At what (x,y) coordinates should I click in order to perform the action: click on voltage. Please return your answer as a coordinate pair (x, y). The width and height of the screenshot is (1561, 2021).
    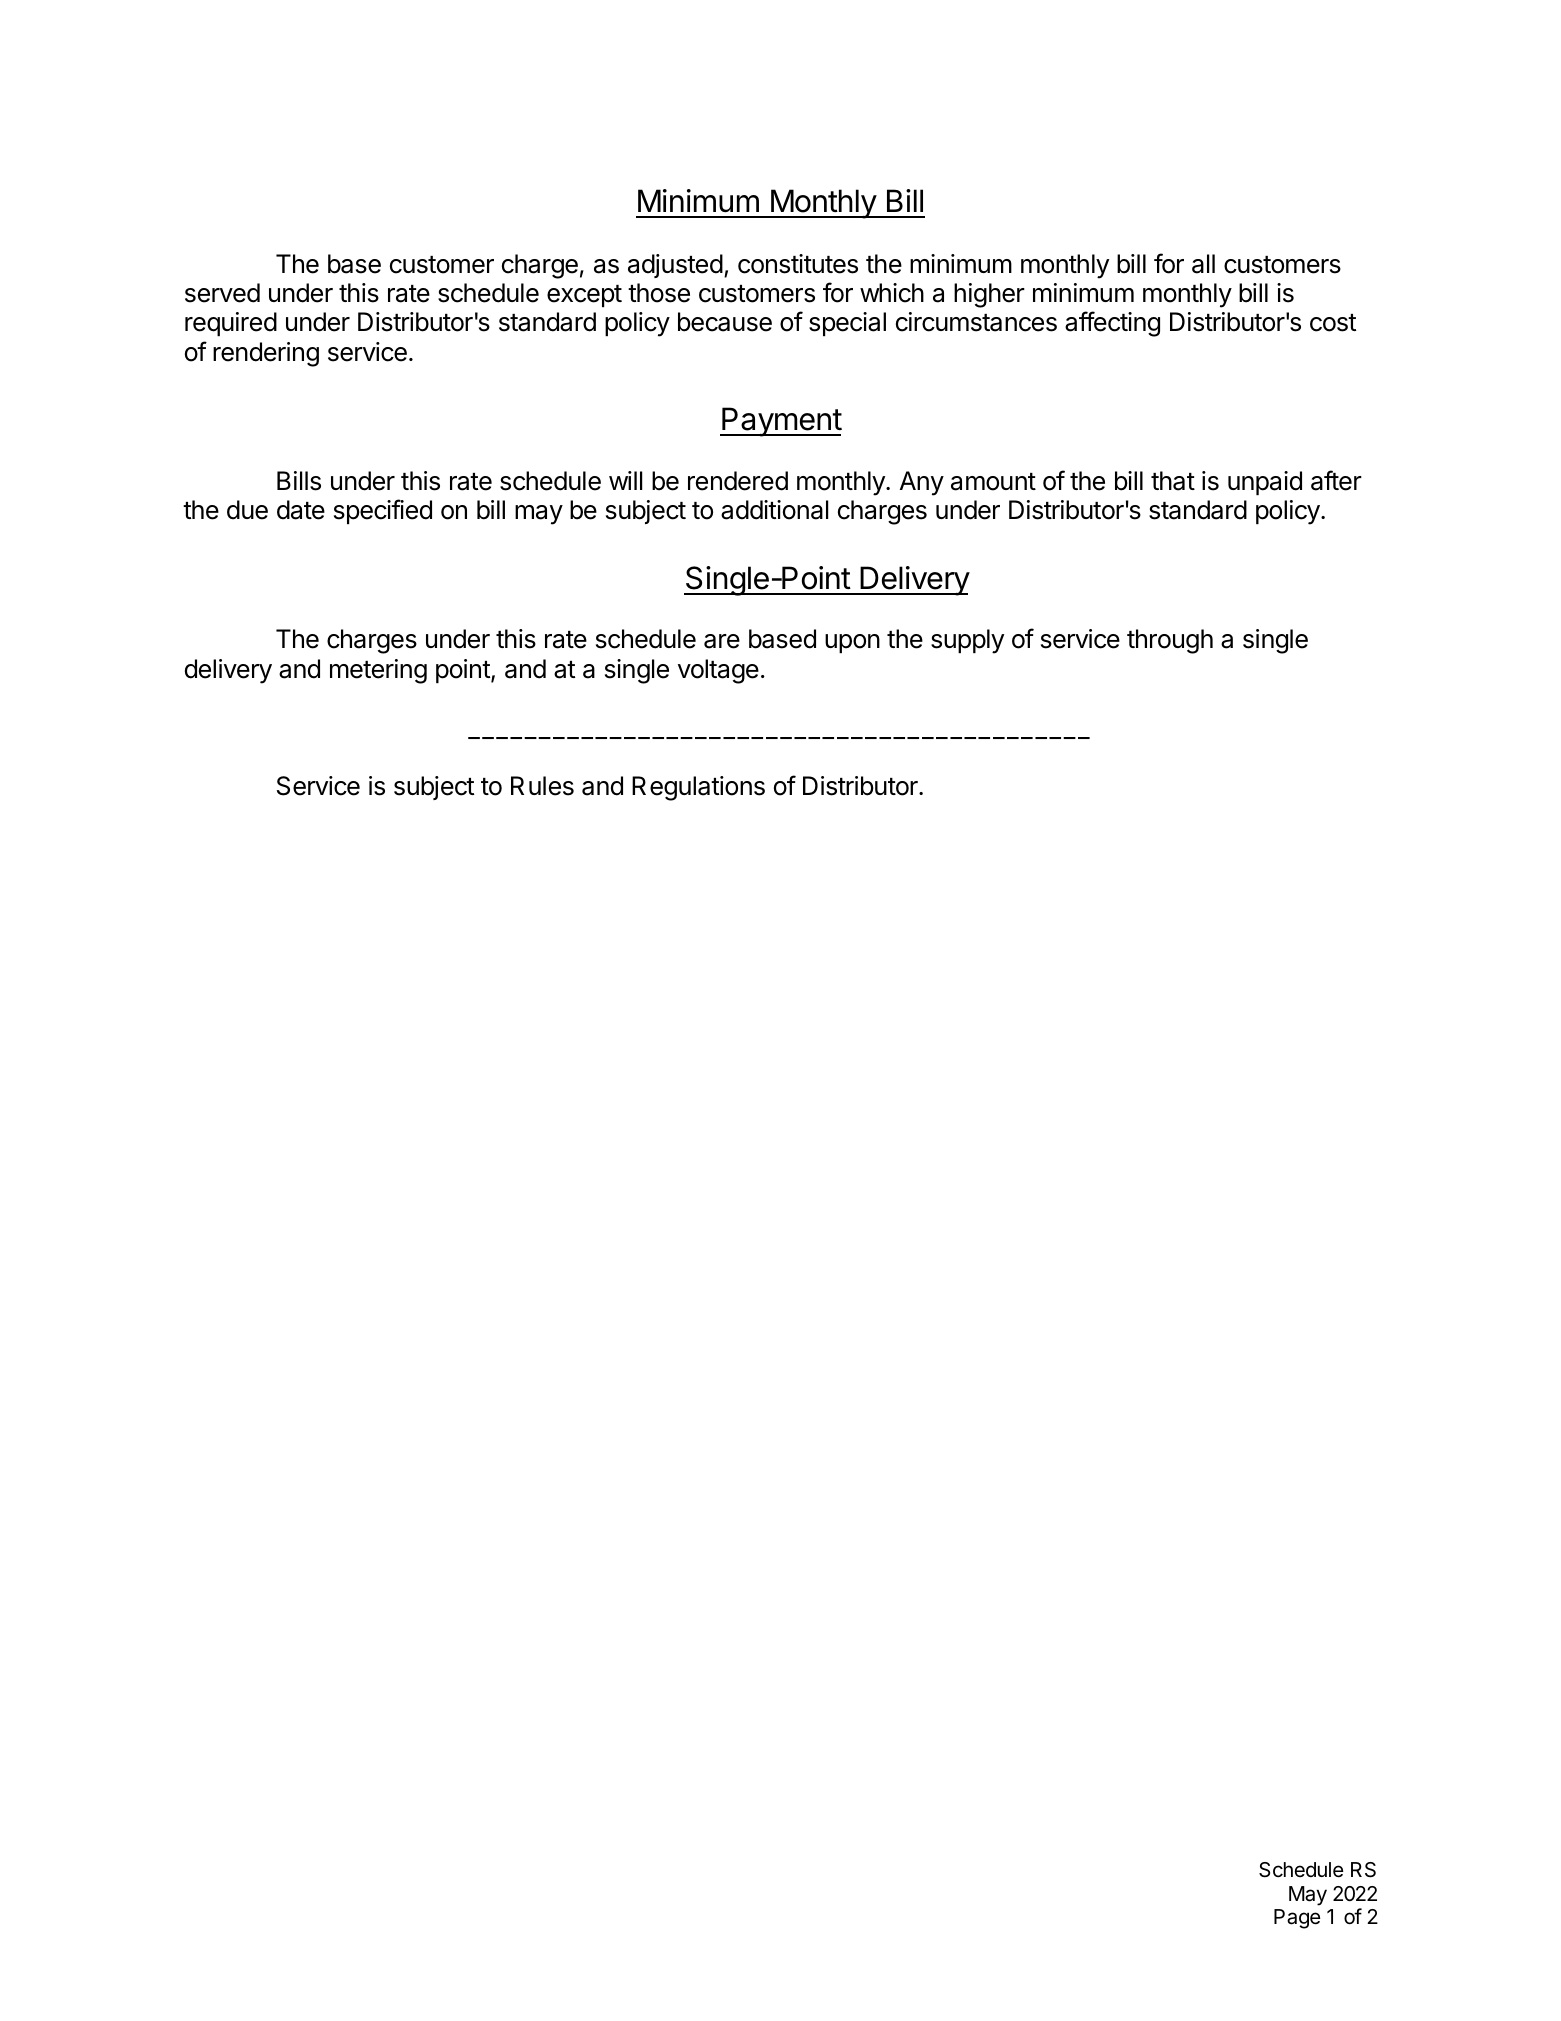
    Looking at the image, I should click on (718, 671).
